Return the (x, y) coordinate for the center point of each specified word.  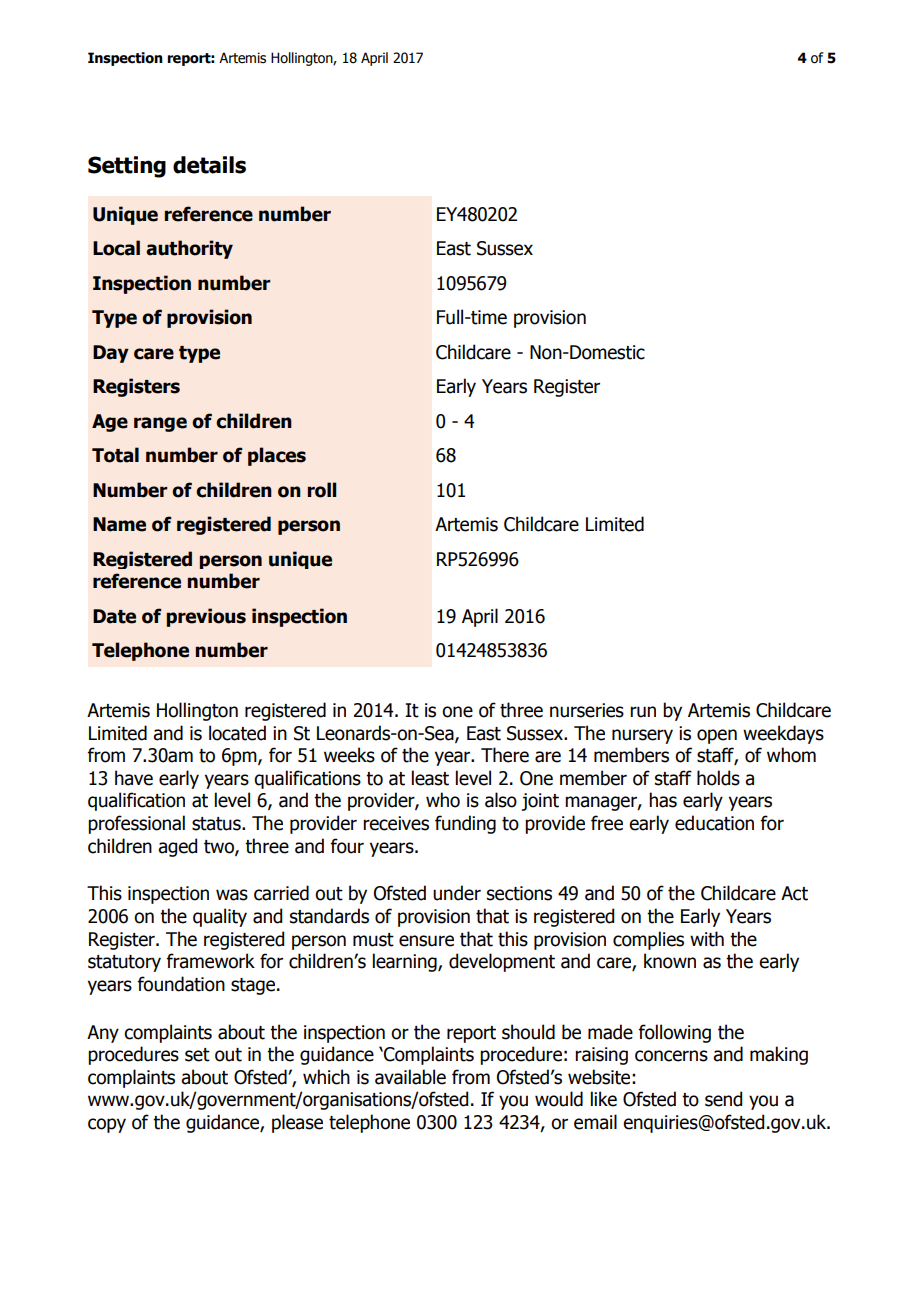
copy (107, 1125)
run (643, 712)
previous (206, 617)
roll (321, 490)
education (714, 823)
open (717, 736)
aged (177, 847)
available (410, 1077)
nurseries (587, 710)
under (457, 893)
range (160, 424)
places (277, 456)
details (209, 165)
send (723, 1099)
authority (189, 249)
